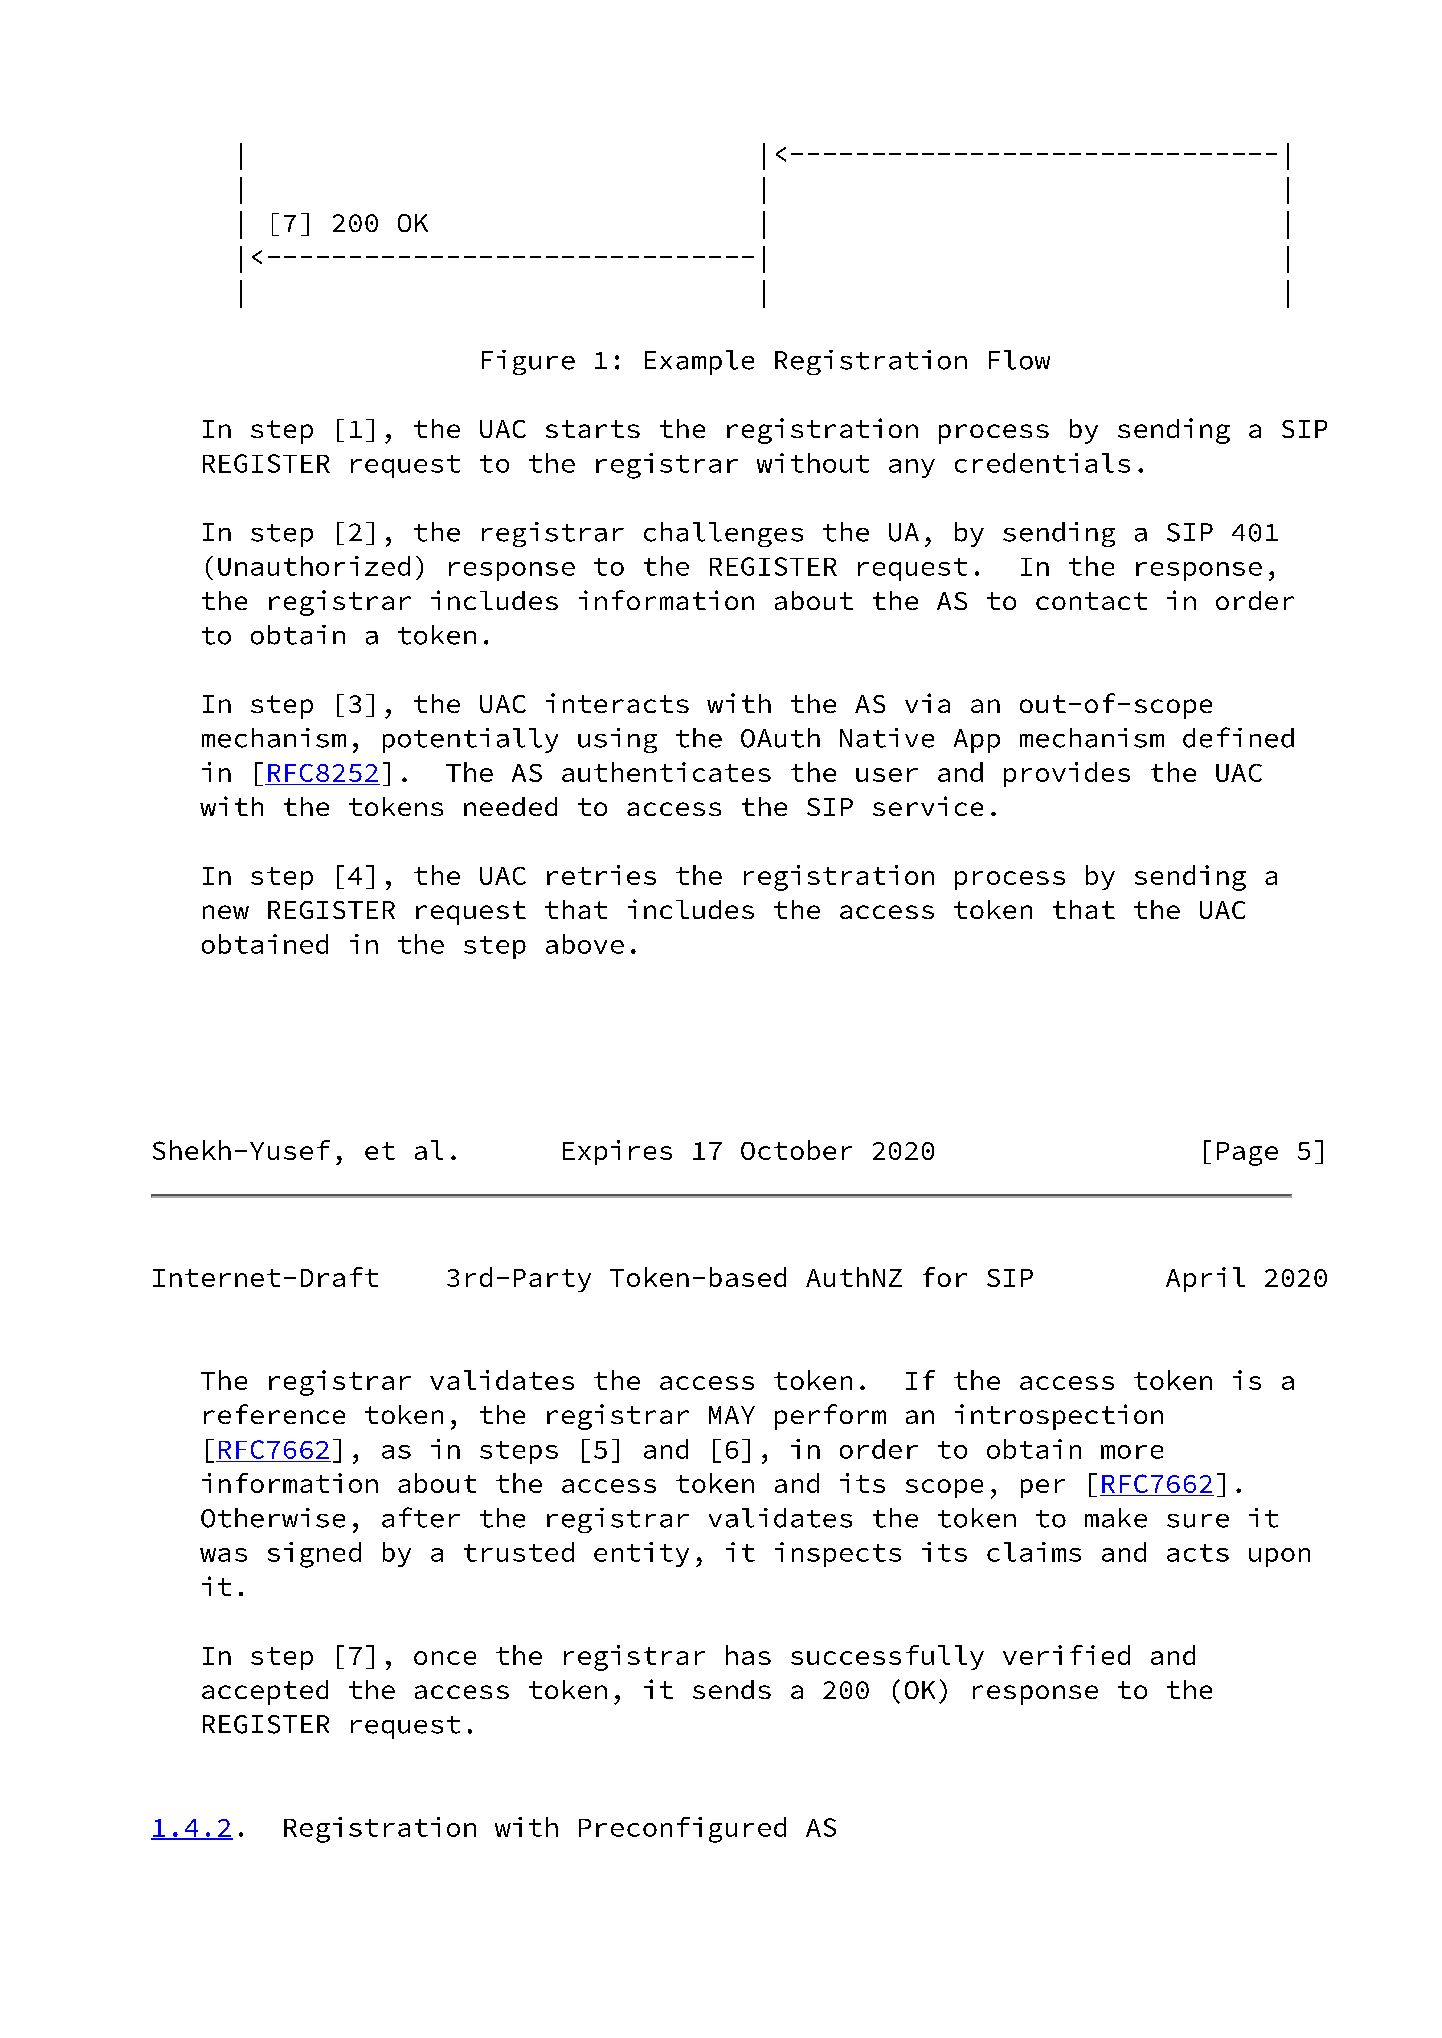  What do you see at coordinates (617, 1152) in the document?
I see `Expires` at bounding box center [617, 1152].
